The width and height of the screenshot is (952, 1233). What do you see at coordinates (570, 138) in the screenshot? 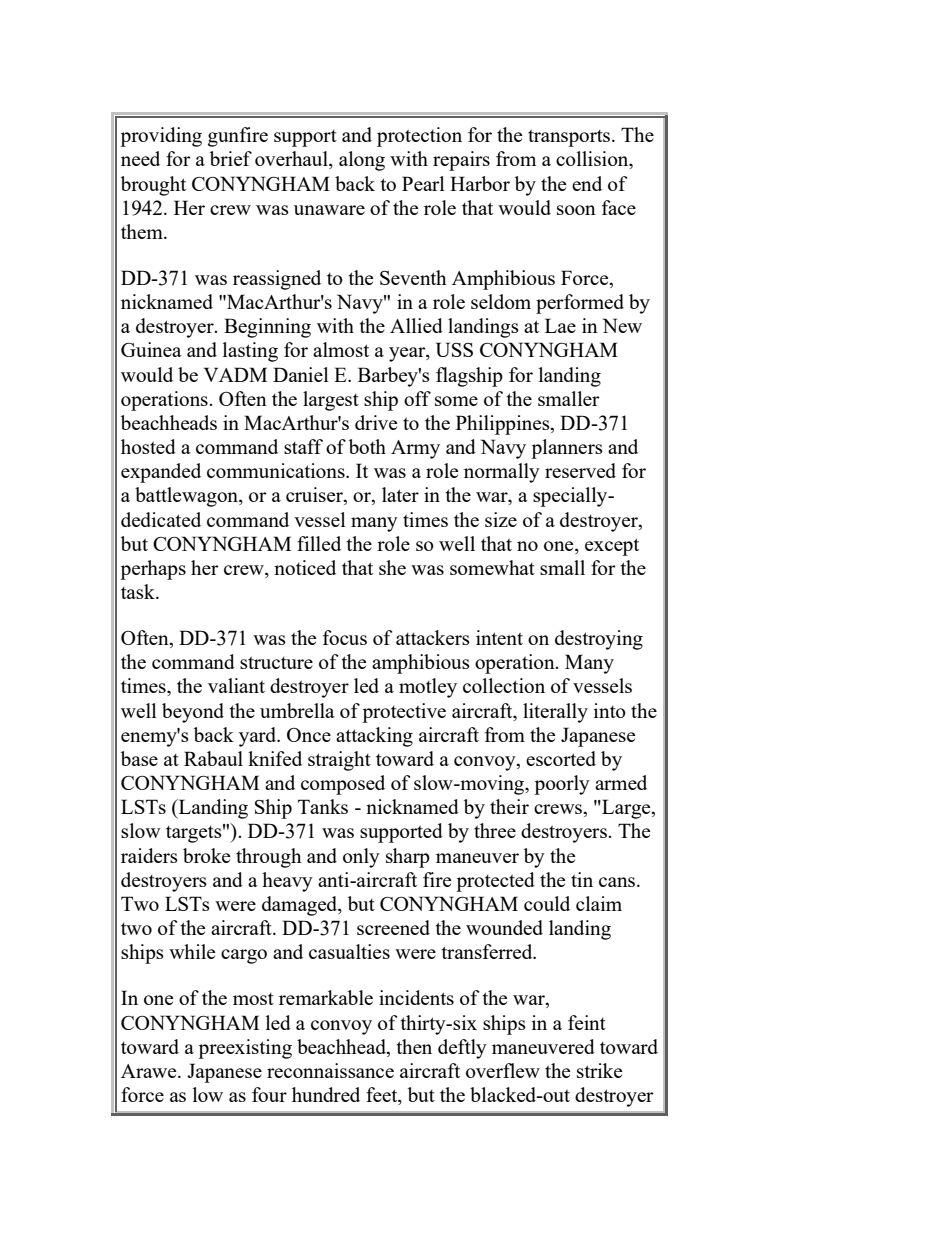
I see `transports` at bounding box center [570, 138].
